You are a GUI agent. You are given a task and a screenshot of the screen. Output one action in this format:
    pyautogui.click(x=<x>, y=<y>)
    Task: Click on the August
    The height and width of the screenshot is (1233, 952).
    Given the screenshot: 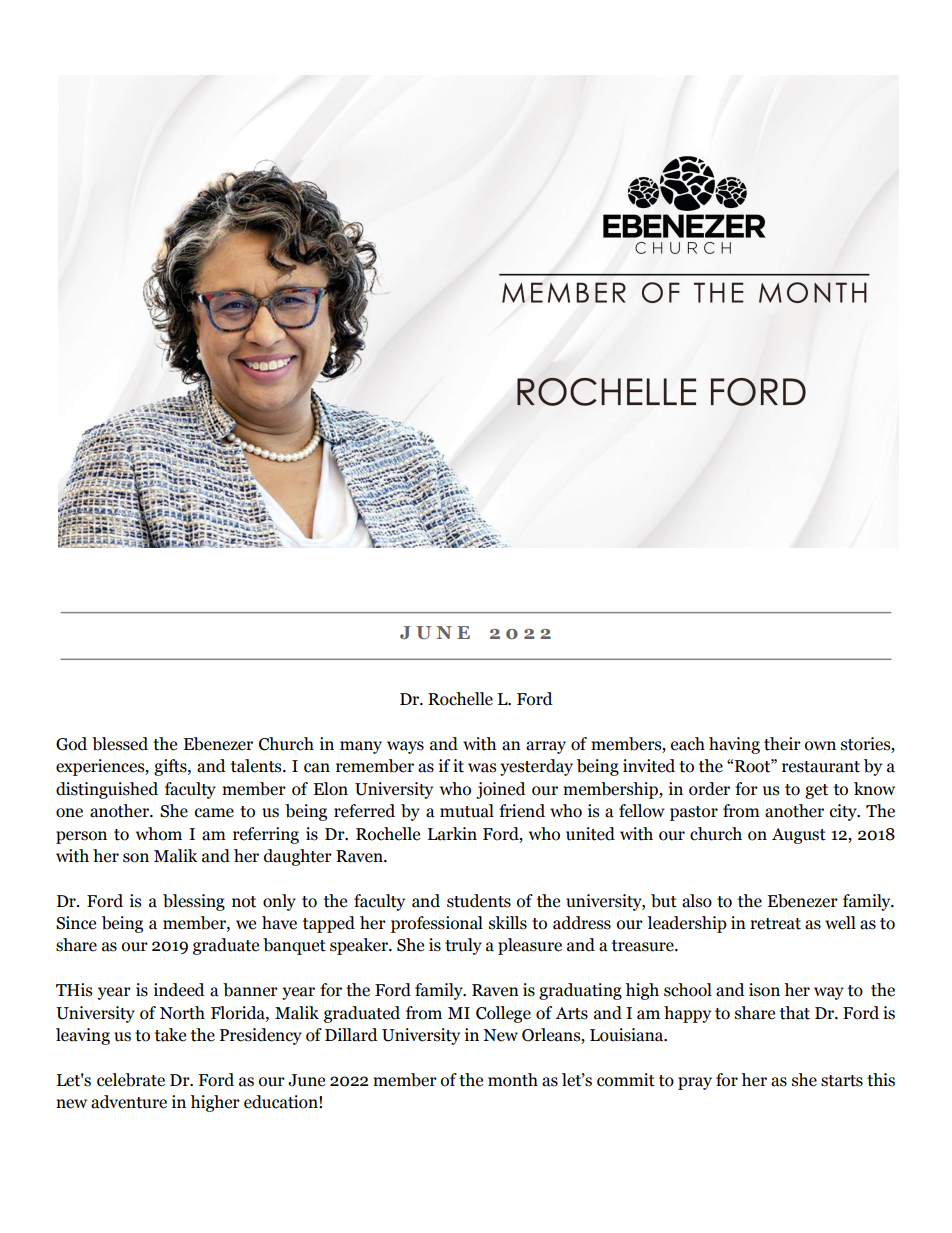 What is the action you would take?
    pyautogui.click(x=799, y=836)
